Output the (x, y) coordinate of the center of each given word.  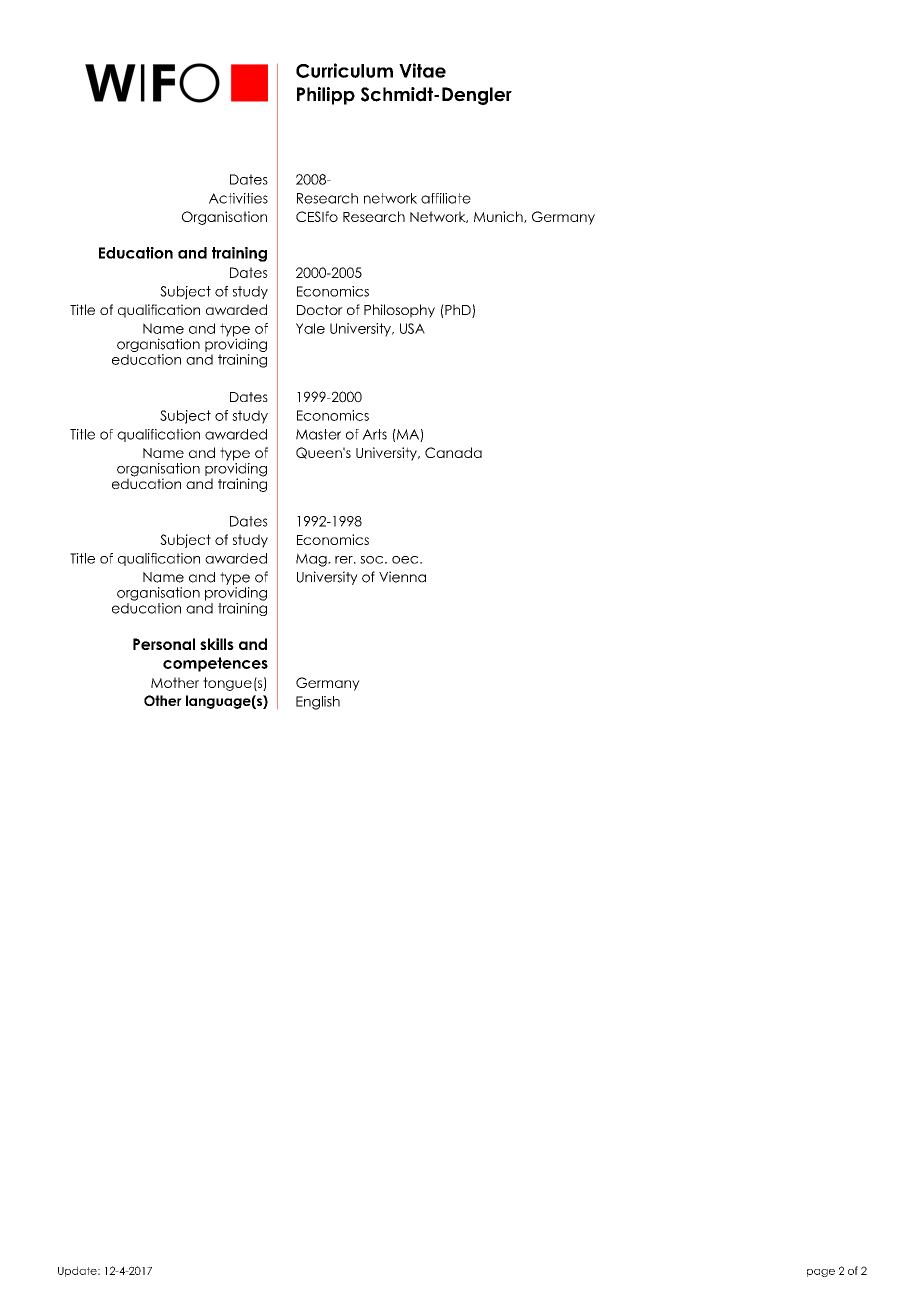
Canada (453, 452)
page (821, 1273)
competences (215, 664)
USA (412, 328)
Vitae (422, 70)
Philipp (326, 96)
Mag (312, 560)
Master (318, 434)
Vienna (402, 577)
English (318, 703)
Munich (499, 217)
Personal (164, 644)
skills (217, 644)
